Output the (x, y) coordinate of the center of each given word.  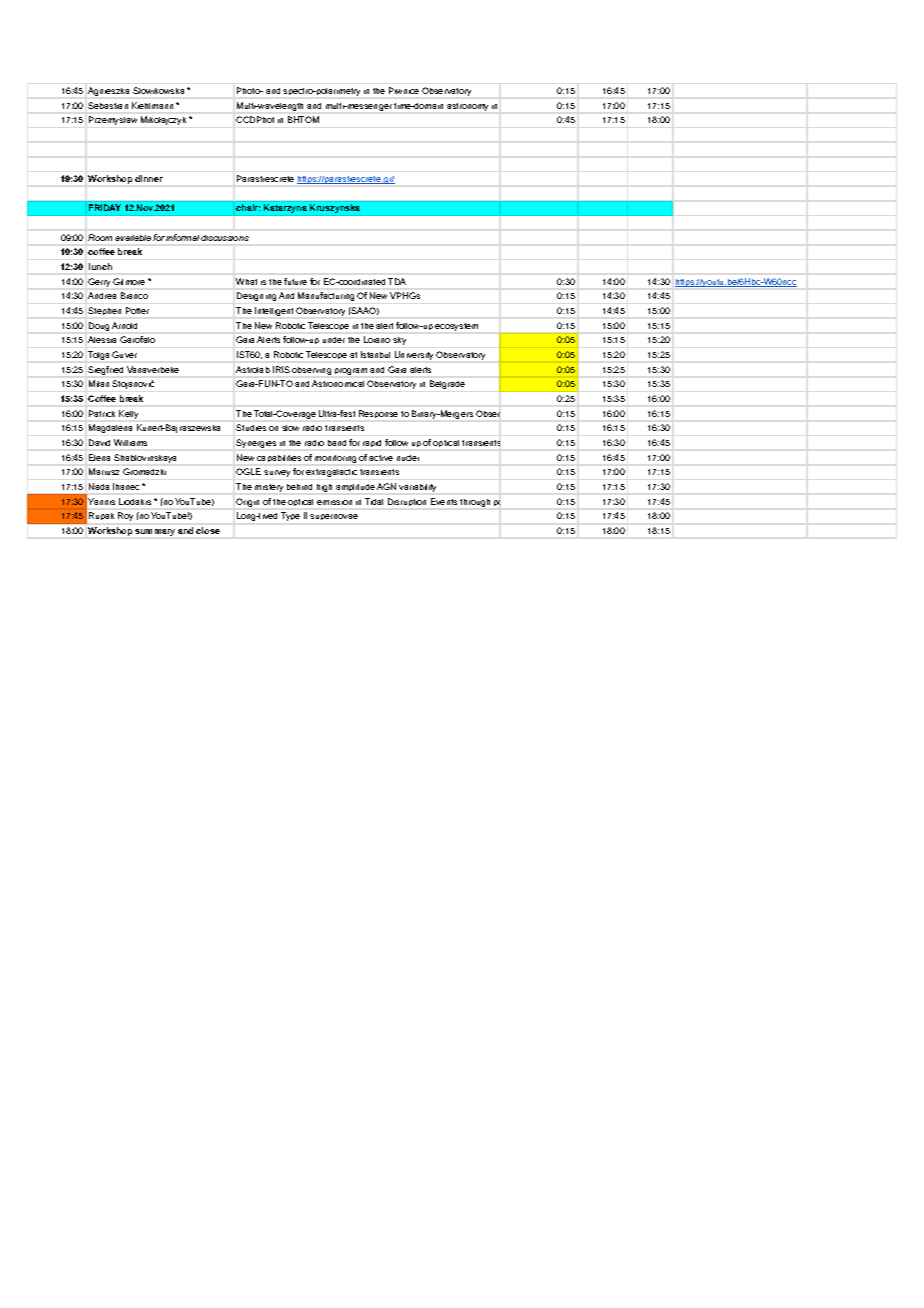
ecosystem (456, 327)
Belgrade (447, 384)
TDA (397, 281)
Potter (137, 310)
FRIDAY (105, 207)
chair (248, 207)
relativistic (566, 105)
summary (155, 532)
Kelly (128, 414)
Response (378, 414)
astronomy (467, 107)
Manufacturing (326, 296)
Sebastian (108, 105)
